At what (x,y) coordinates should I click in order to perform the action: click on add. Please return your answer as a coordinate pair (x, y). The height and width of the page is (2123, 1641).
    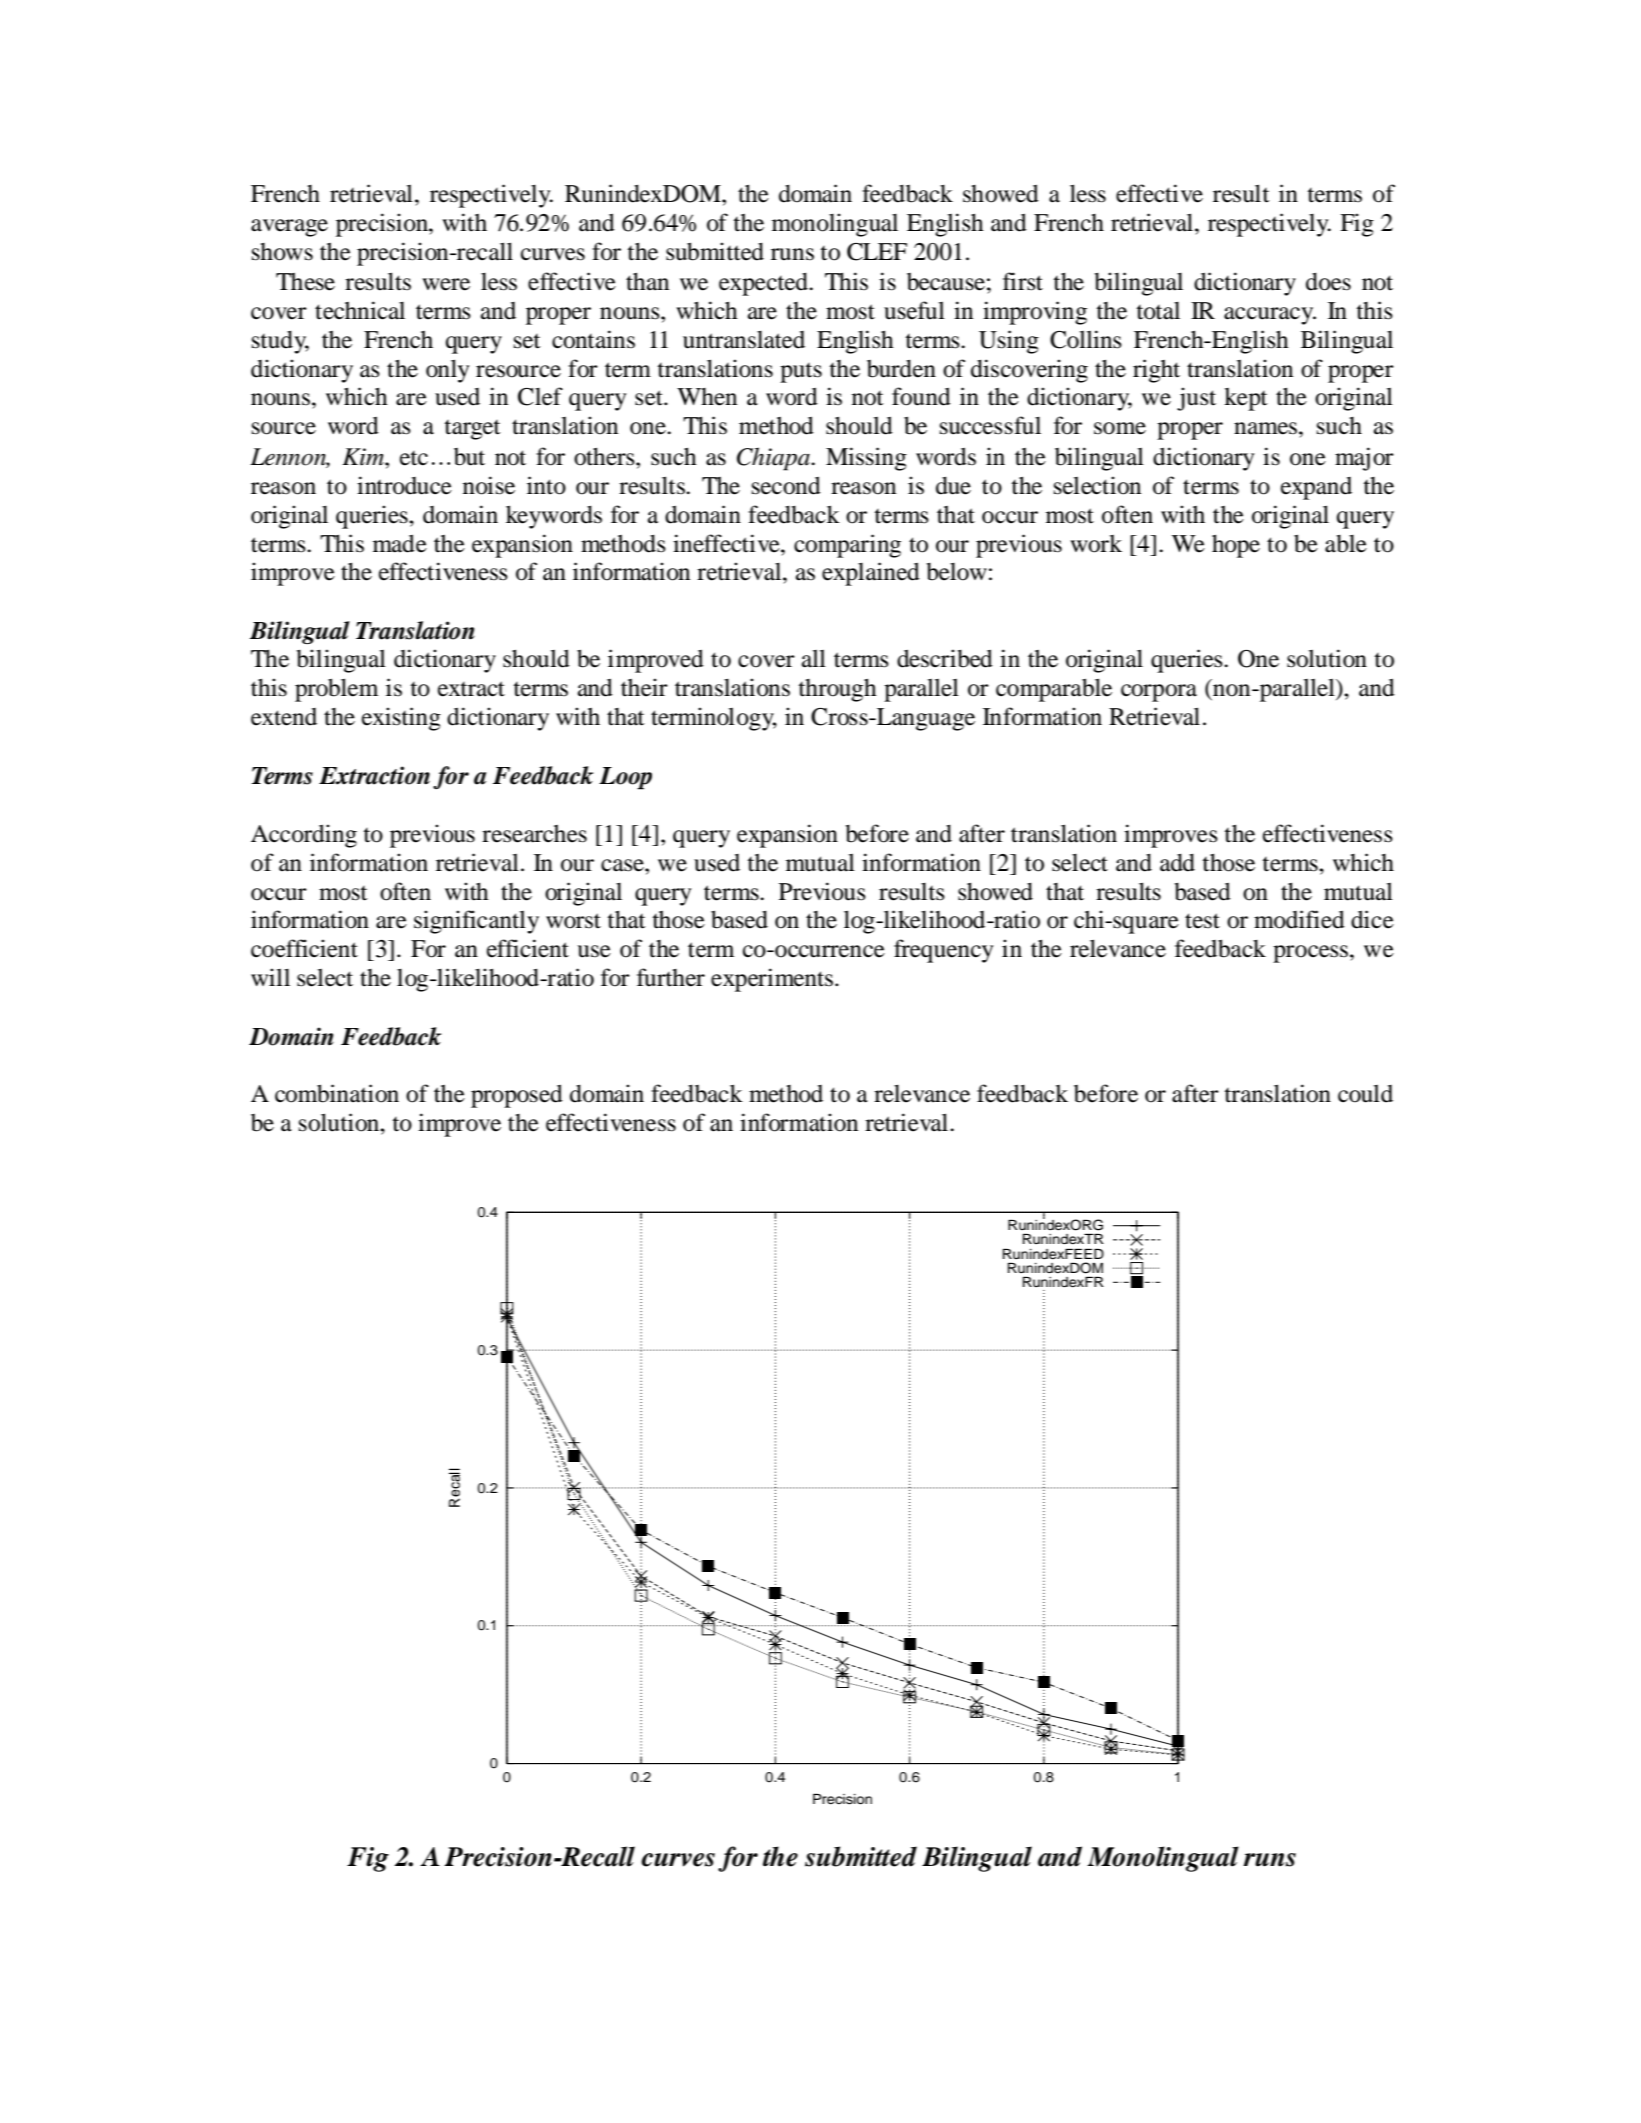
    Looking at the image, I should click on (1177, 863).
